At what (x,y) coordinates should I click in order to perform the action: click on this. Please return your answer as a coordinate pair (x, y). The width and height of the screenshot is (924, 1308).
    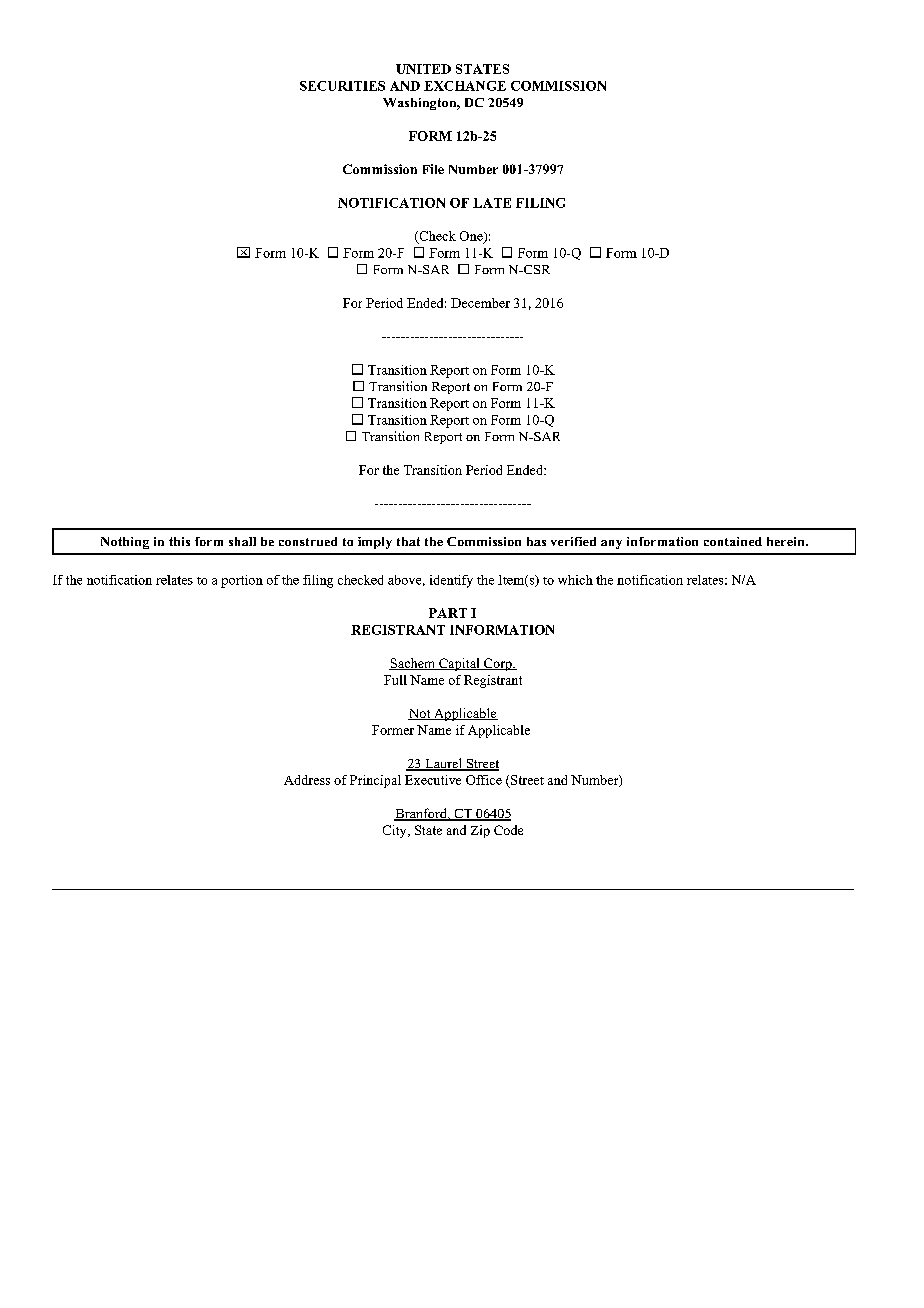
    Looking at the image, I should click on (179, 541).
